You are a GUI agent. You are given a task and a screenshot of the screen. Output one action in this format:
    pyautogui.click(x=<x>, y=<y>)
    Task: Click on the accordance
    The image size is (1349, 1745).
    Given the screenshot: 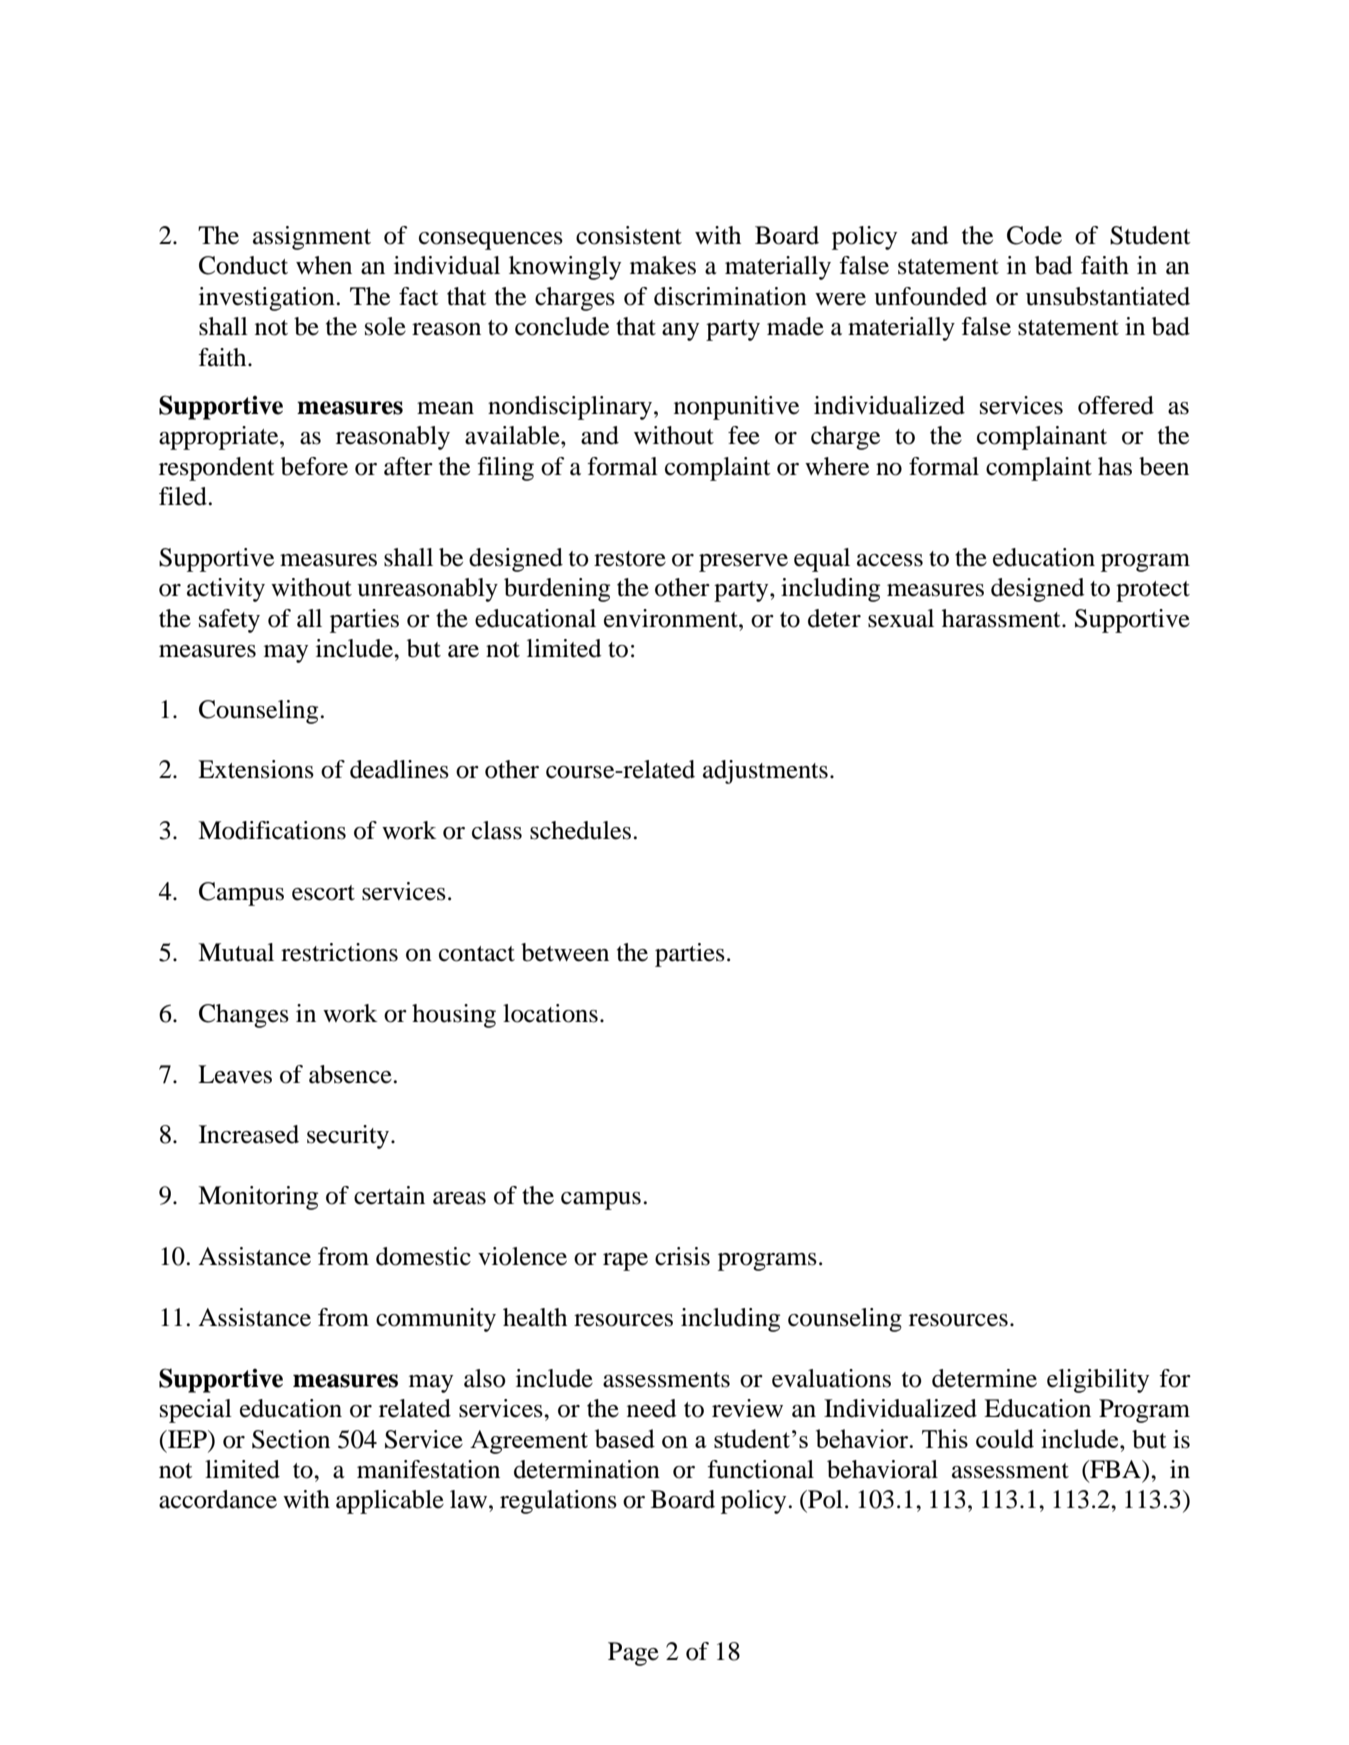 What is the action you would take?
    pyautogui.click(x=218, y=1499)
